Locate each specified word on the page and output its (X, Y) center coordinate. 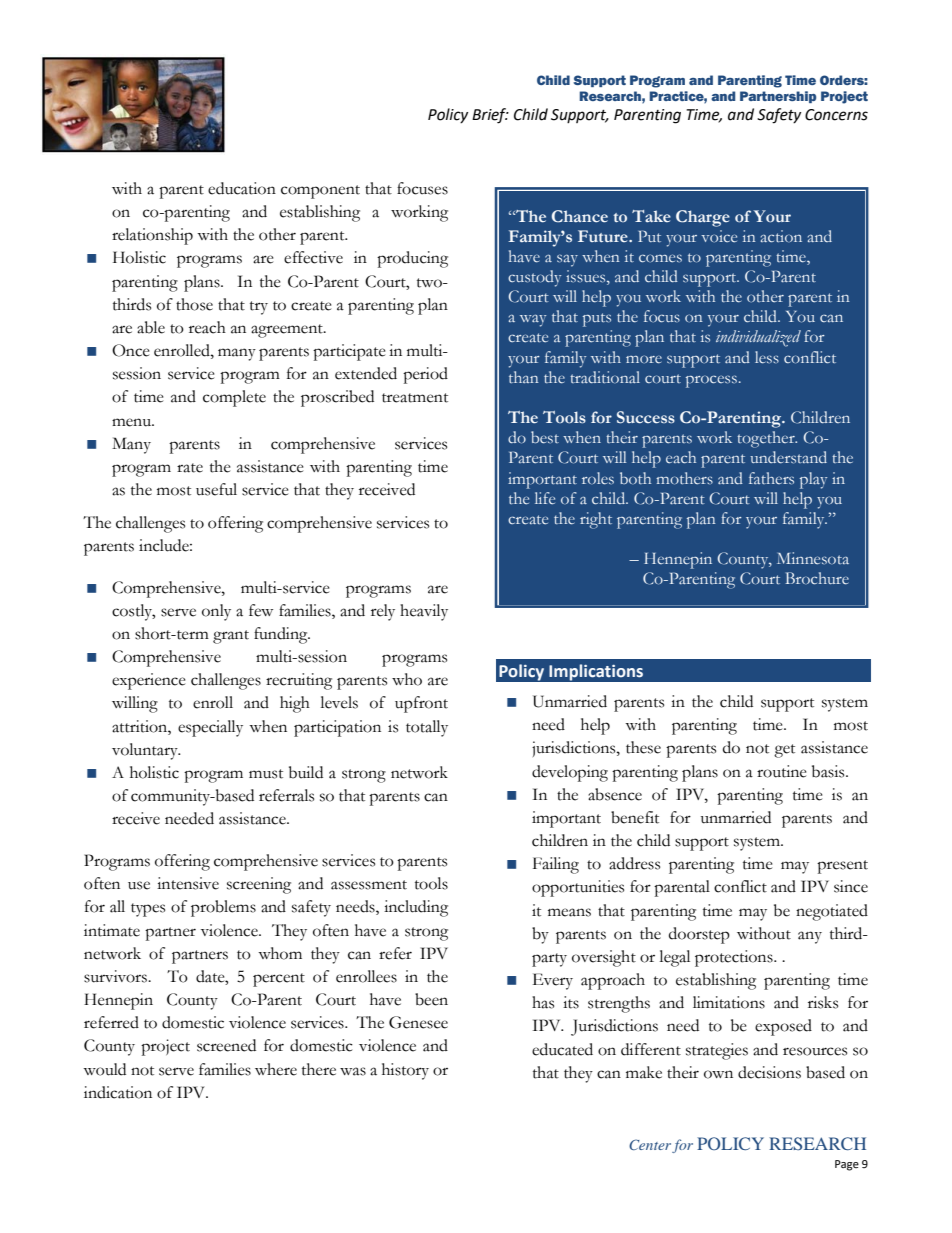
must (266, 774)
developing (570, 773)
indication (118, 1092)
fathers (771, 478)
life (545, 498)
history (405, 1071)
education (242, 188)
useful (216, 489)
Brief (490, 116)
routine (782, 771)
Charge (703, 218)
